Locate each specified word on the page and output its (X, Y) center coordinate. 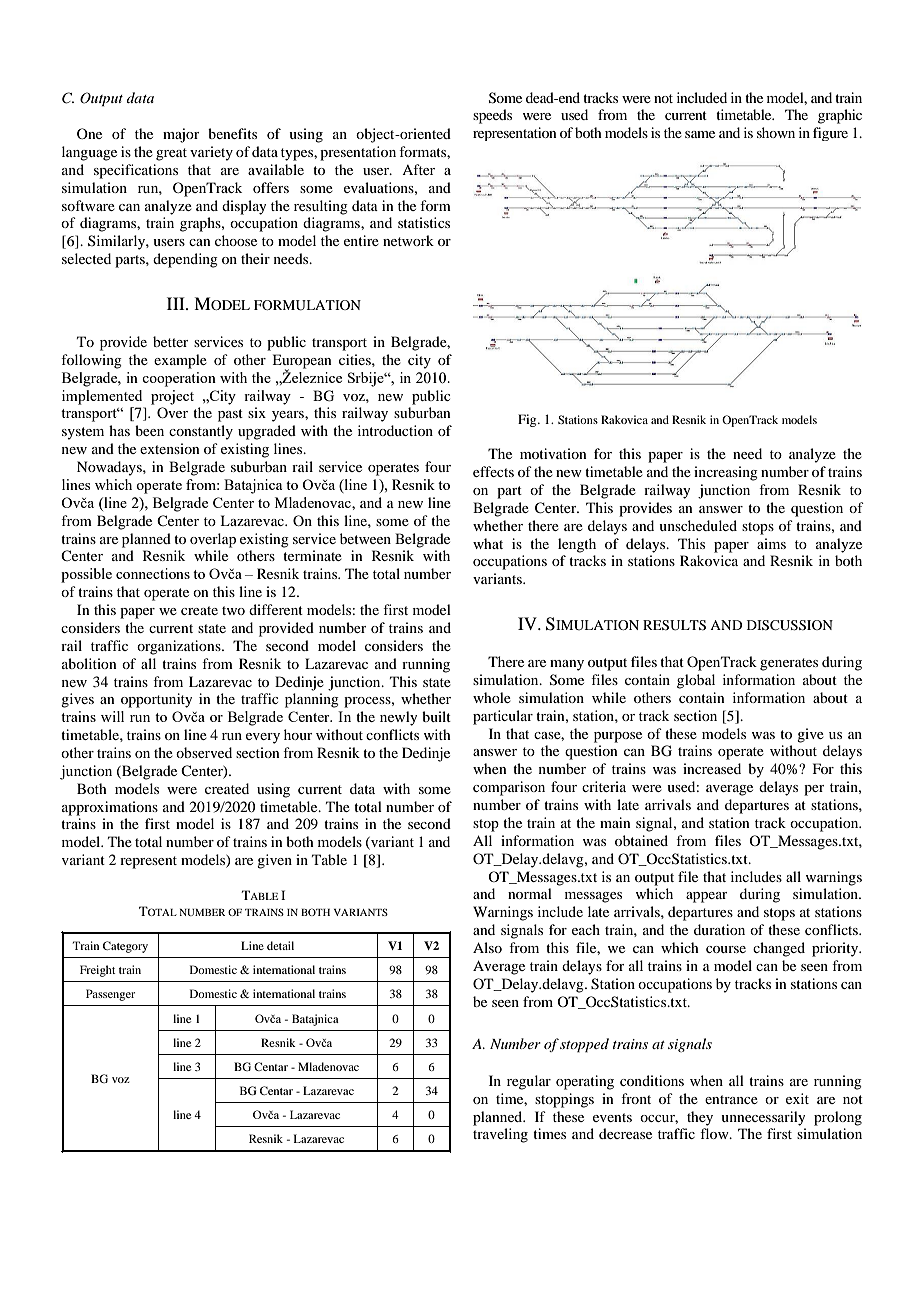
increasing (726, 473)
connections (153, 573)
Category (125, 947)
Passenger (110, 995)
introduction (395, 430)
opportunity (156, 700)
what (488, 543)
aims (771, 543)
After (418, 169)
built (436, 716)
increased (712, 768)
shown (776, 132)
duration (719, 929)
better (171, 341)
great (171, 154)
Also (487, 947)
